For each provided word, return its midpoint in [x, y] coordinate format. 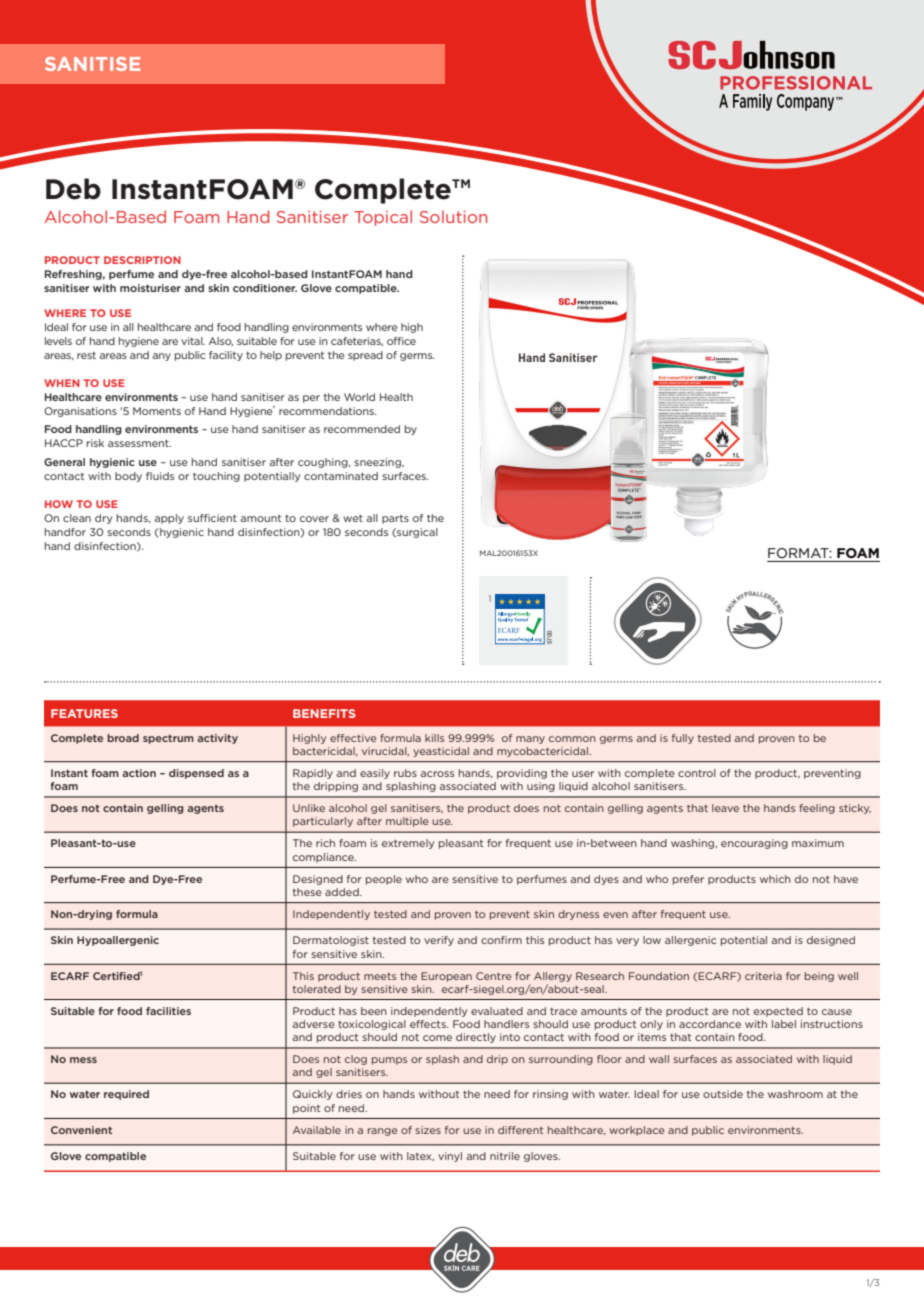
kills [434, 738]
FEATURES [84, 713]
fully [683, 739]
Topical [383, 218]
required [126, 1095]
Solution [453, 216]
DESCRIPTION [142, 260]
